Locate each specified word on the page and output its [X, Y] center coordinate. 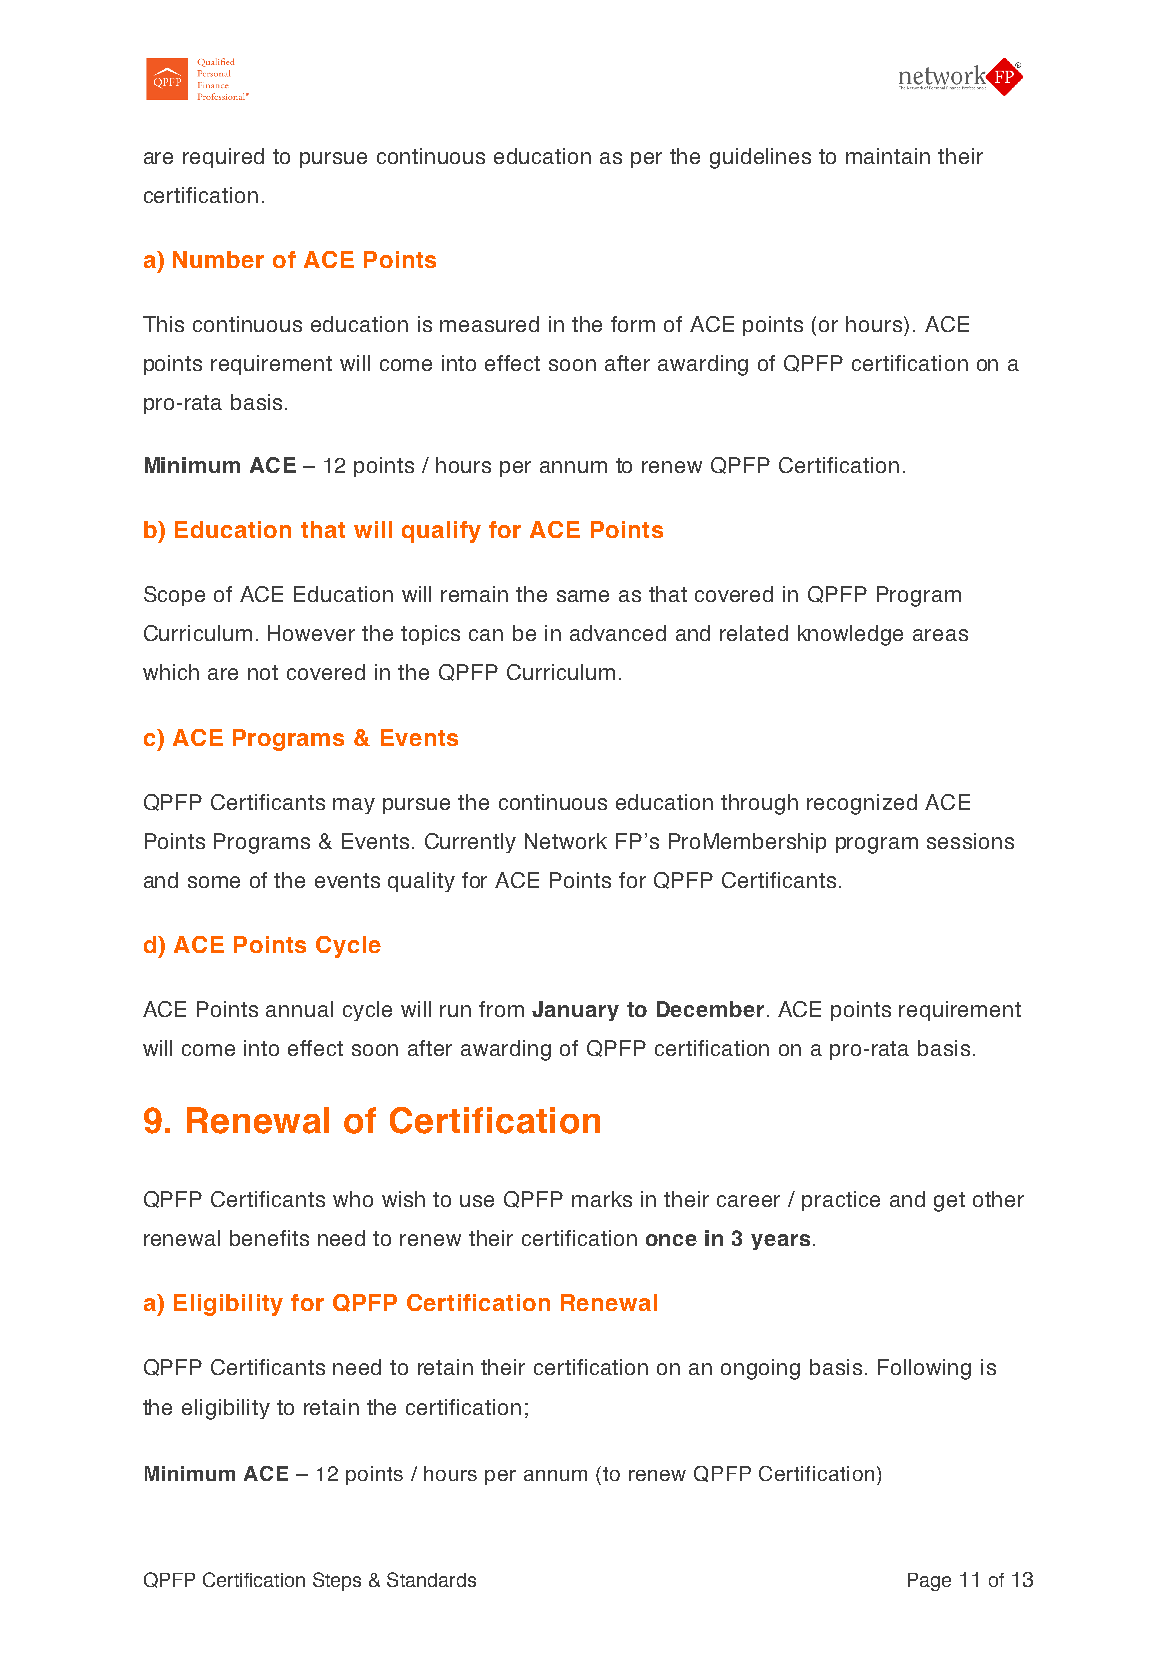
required [223, 158]
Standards [431, 1579]
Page [929, 1582]
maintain [888, 156]
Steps [337, 1581]
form [633, 324]
